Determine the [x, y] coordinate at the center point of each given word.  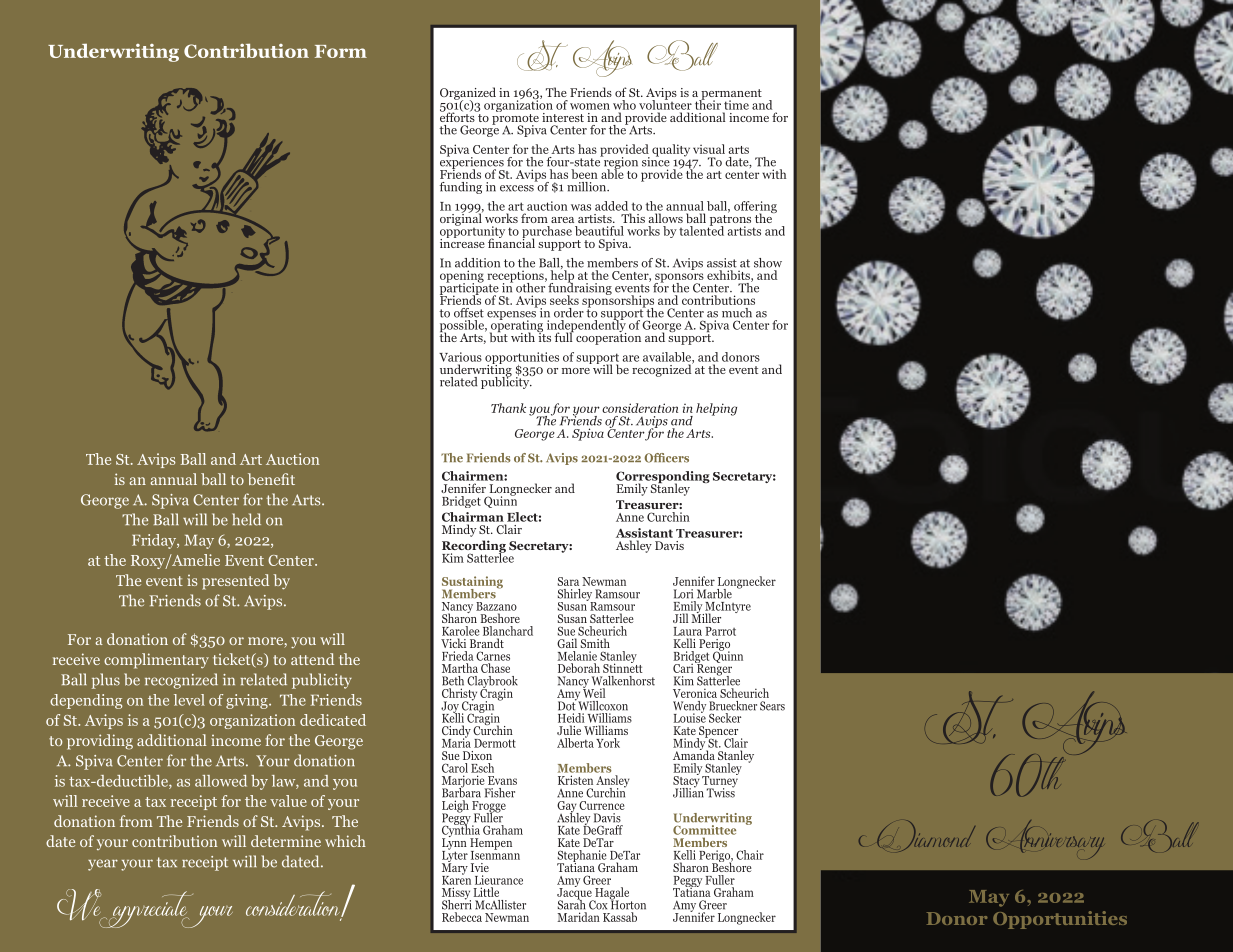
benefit [271, 479]
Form [341, 51]
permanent [730, 95]
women [590, 106]
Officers [666, 458]
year [103, 865]
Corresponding [663, 478]
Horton [628, 904]
